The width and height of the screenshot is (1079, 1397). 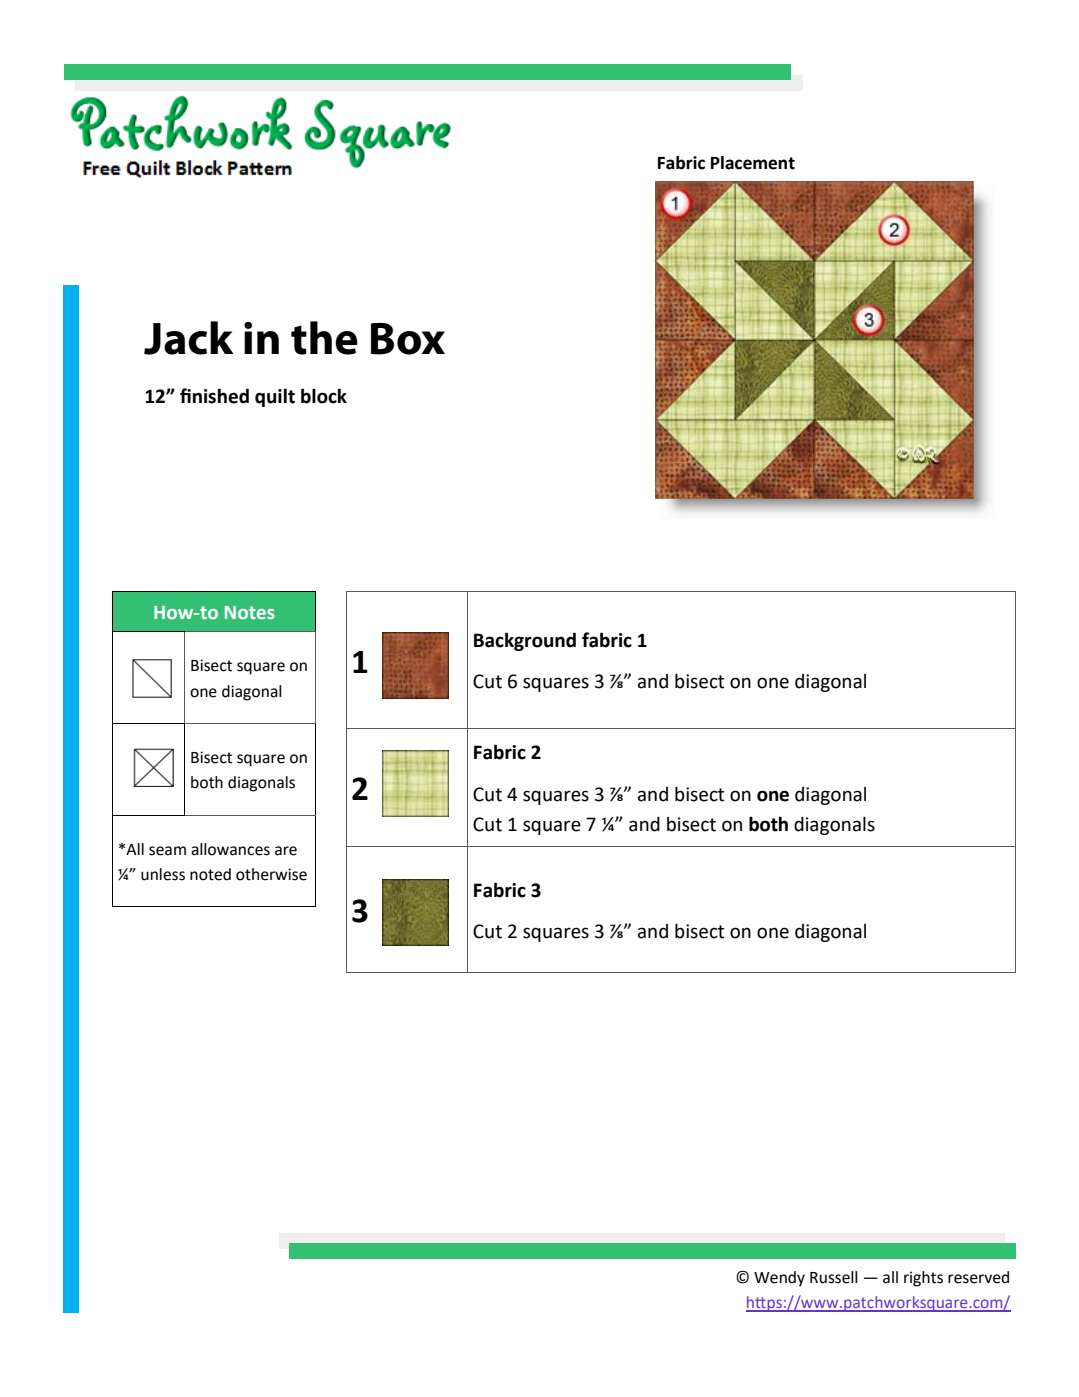 What do you see at coordinates (779, 1279) in the screenshot?
I see `Wendy` at bounding box center [779, 1279].
